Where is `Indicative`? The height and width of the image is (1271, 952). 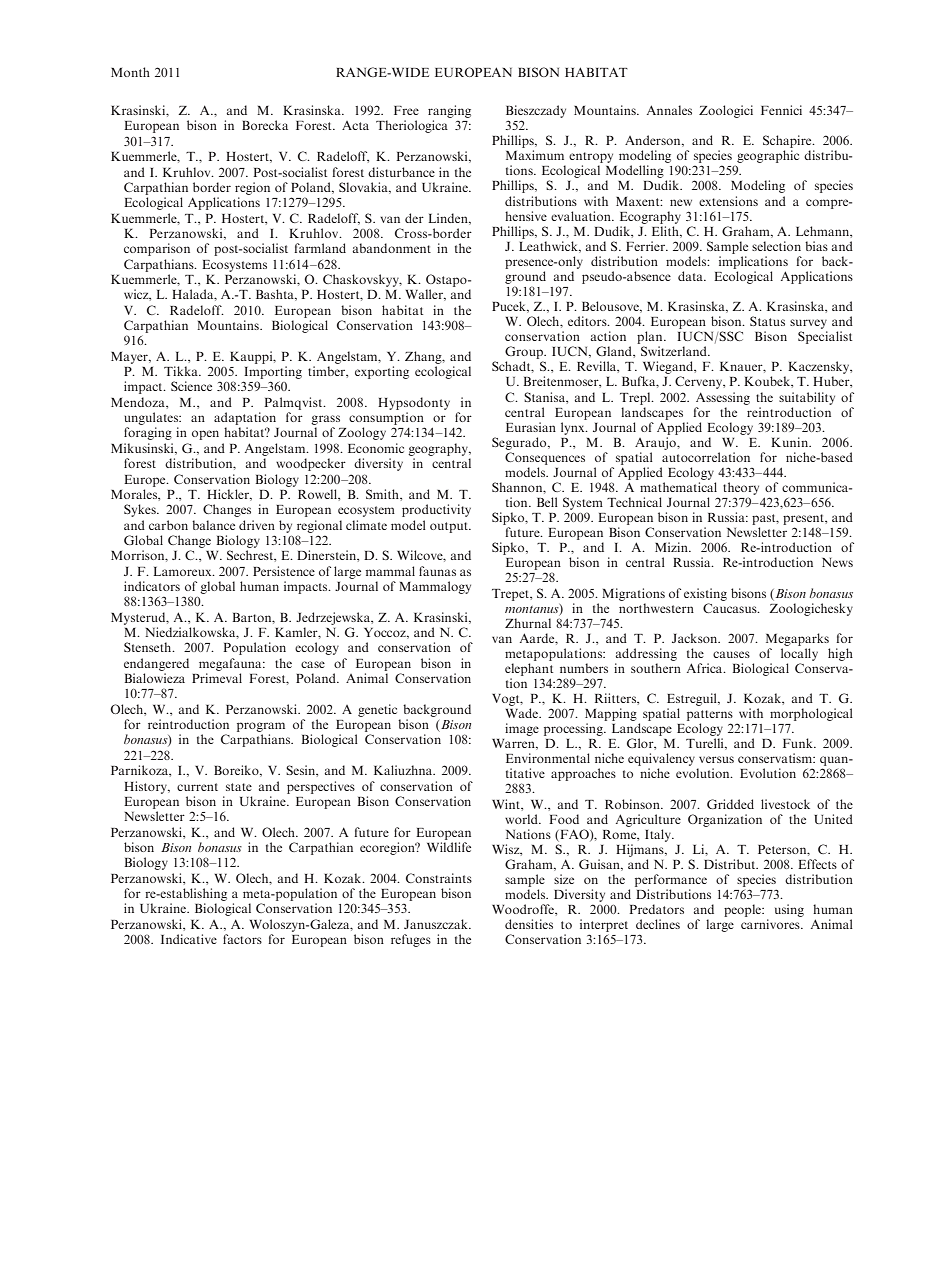 Indicative is located at coordinates (189, 939).
